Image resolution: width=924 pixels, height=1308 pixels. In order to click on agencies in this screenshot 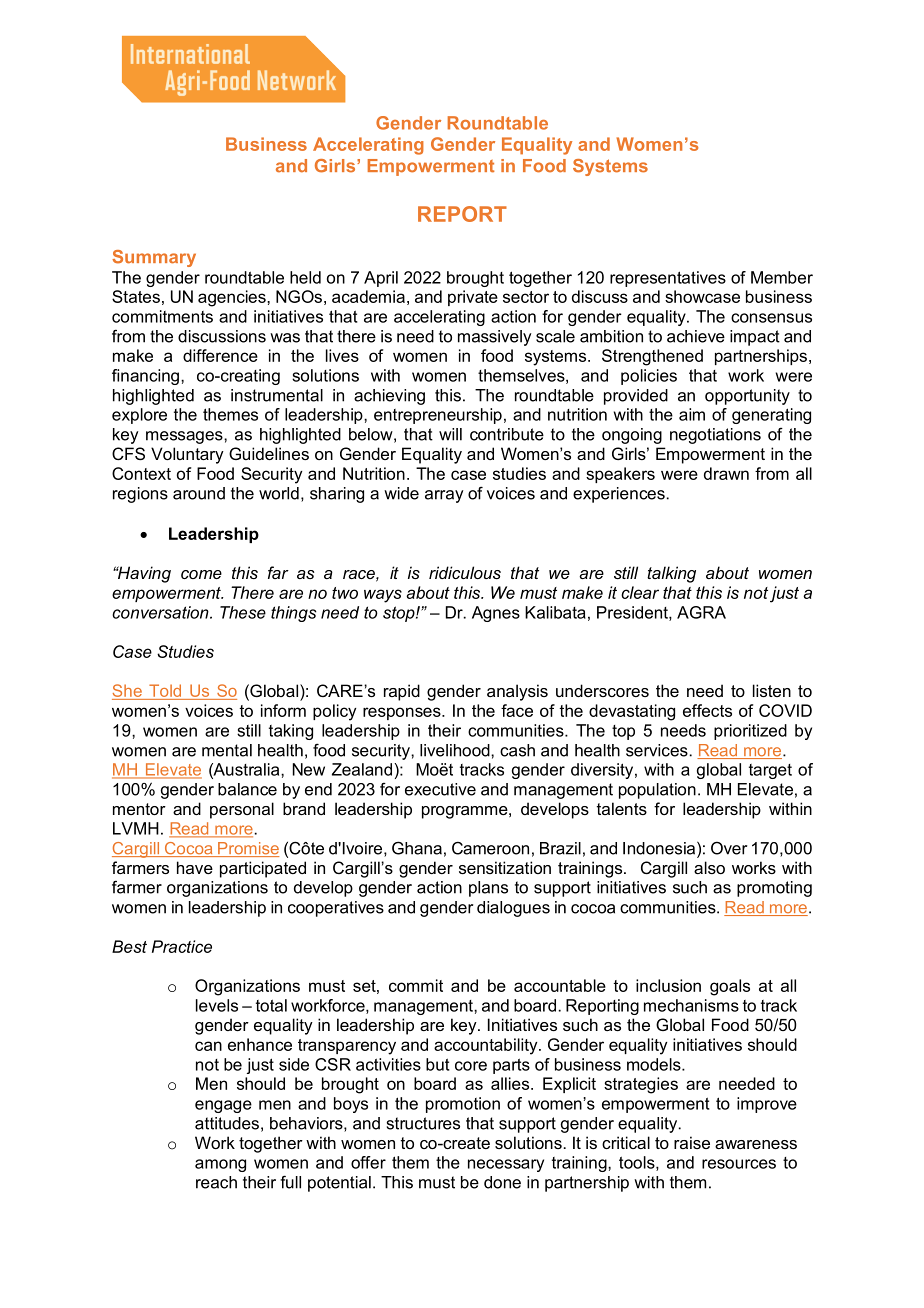, I will do `click(233, 298)`.
